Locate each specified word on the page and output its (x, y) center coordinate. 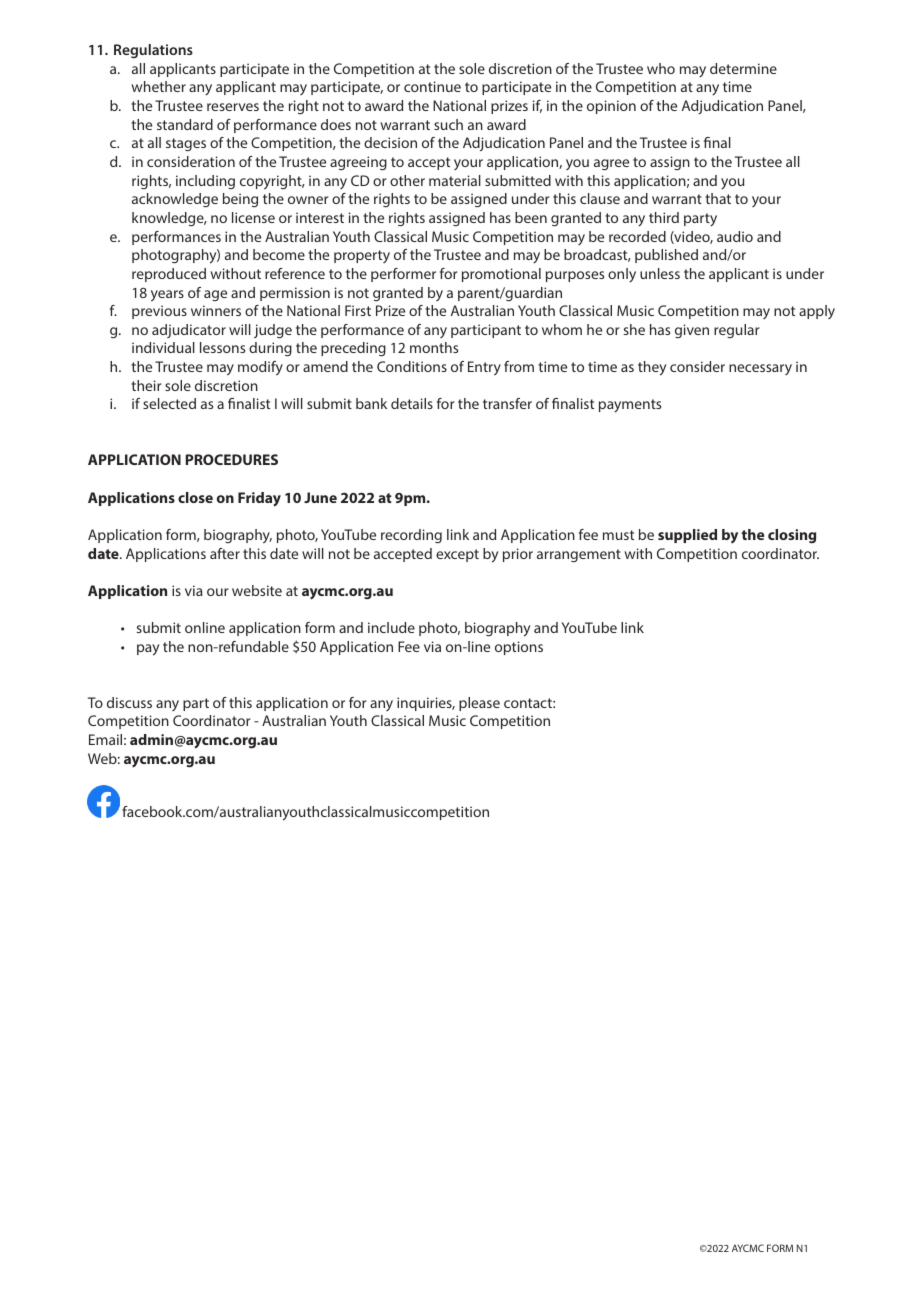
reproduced (169, 275)
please (479, 704)
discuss (129, 702)
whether (159, 86)
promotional (501, 275)
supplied (687, 536)
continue (432, 86)
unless (660, 273)
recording (411, 536)
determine (743, 68)
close (195, 497)
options (519, 648)
